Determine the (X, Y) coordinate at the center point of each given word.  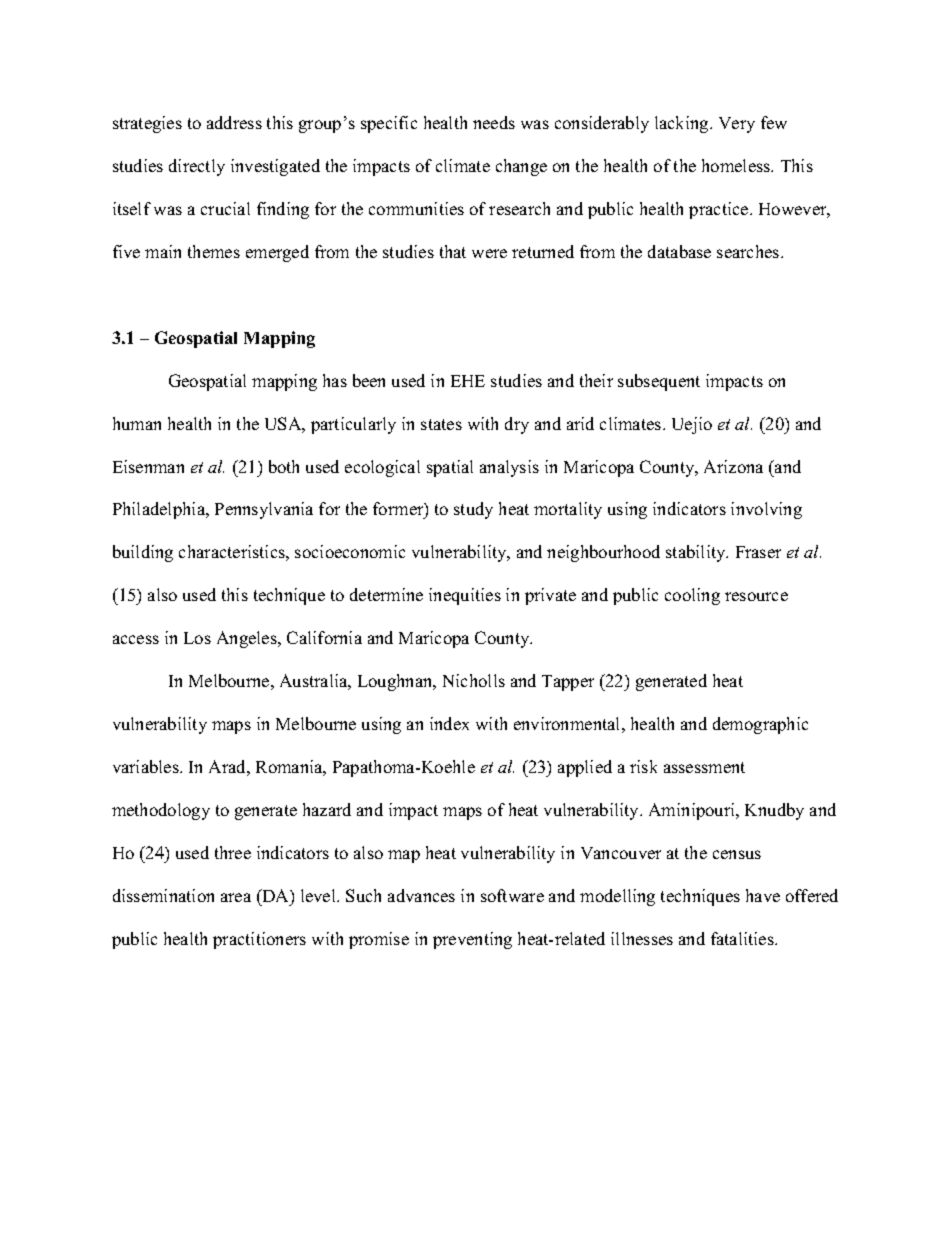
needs (494, 122)
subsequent (659, 382)
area (236, 897)
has (335, 380)
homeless (737, 165)
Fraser (758, 552)
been (369, 380)
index (449, 723)
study (473, 510)
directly (197, 167)
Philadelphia (160, 510)
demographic (760, 725)
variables (147, 766)
